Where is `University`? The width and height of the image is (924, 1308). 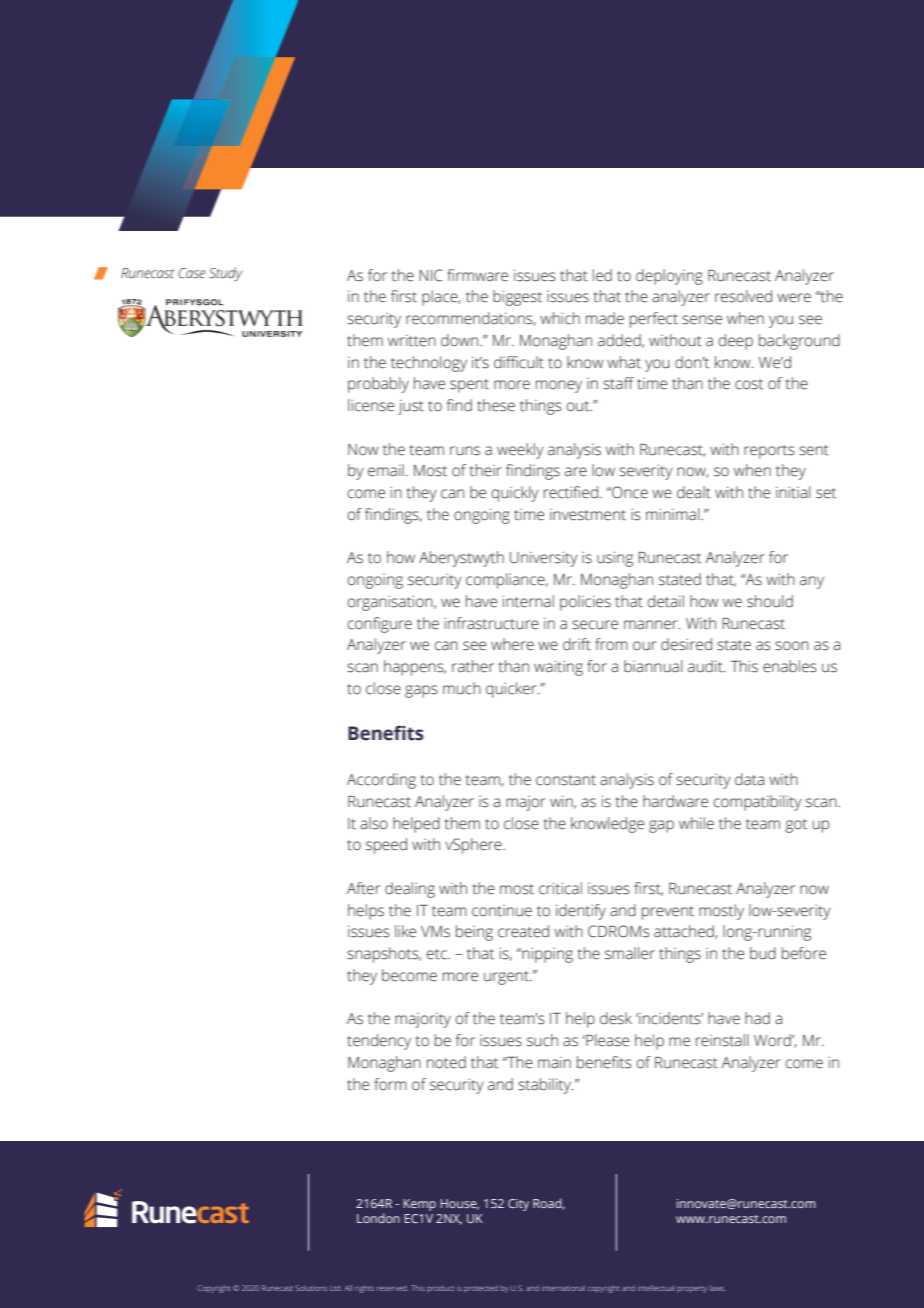 University is located at coordinates (544, 559).
